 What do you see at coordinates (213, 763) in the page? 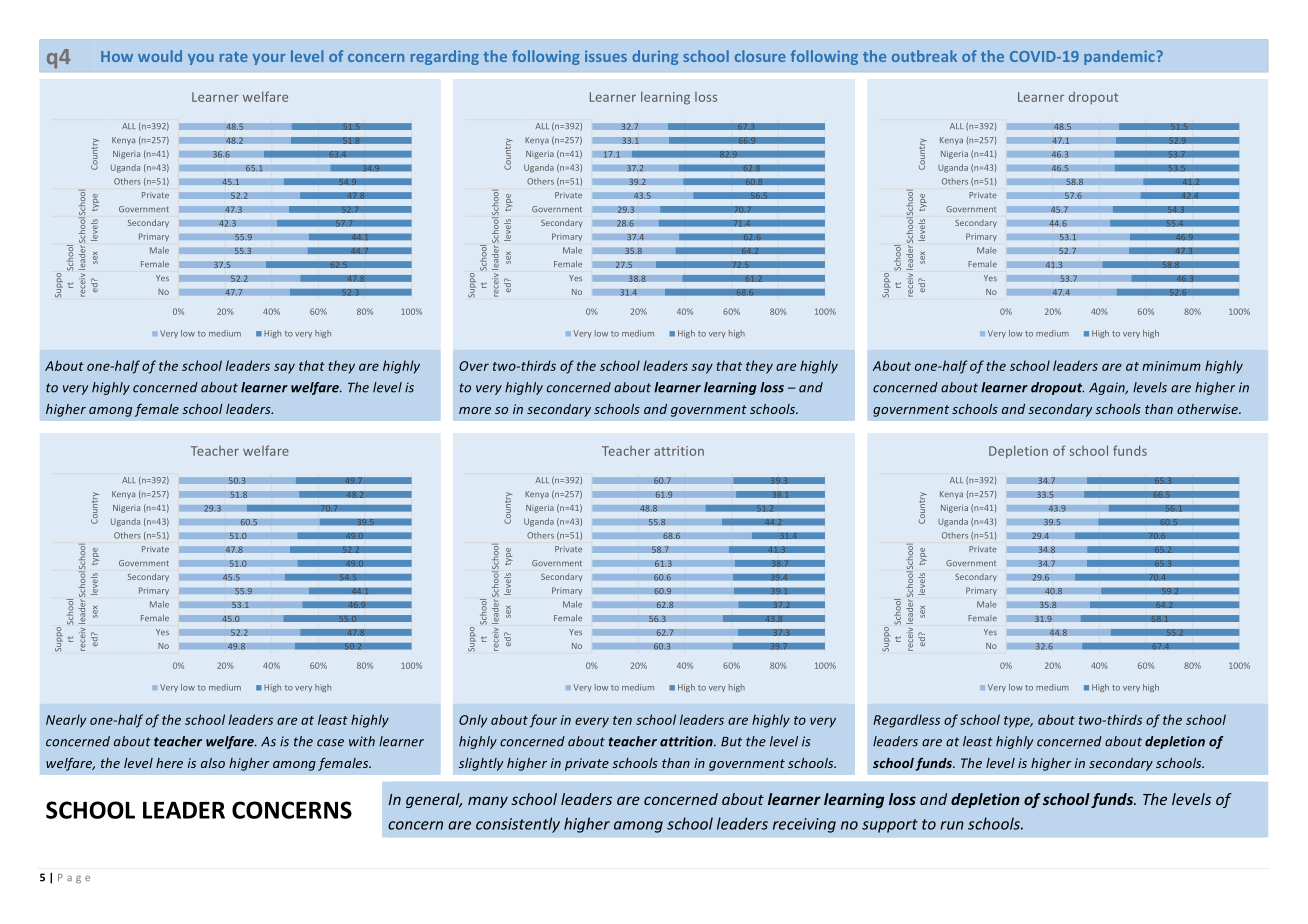
I see `also` at bounding box center [213, 763].
